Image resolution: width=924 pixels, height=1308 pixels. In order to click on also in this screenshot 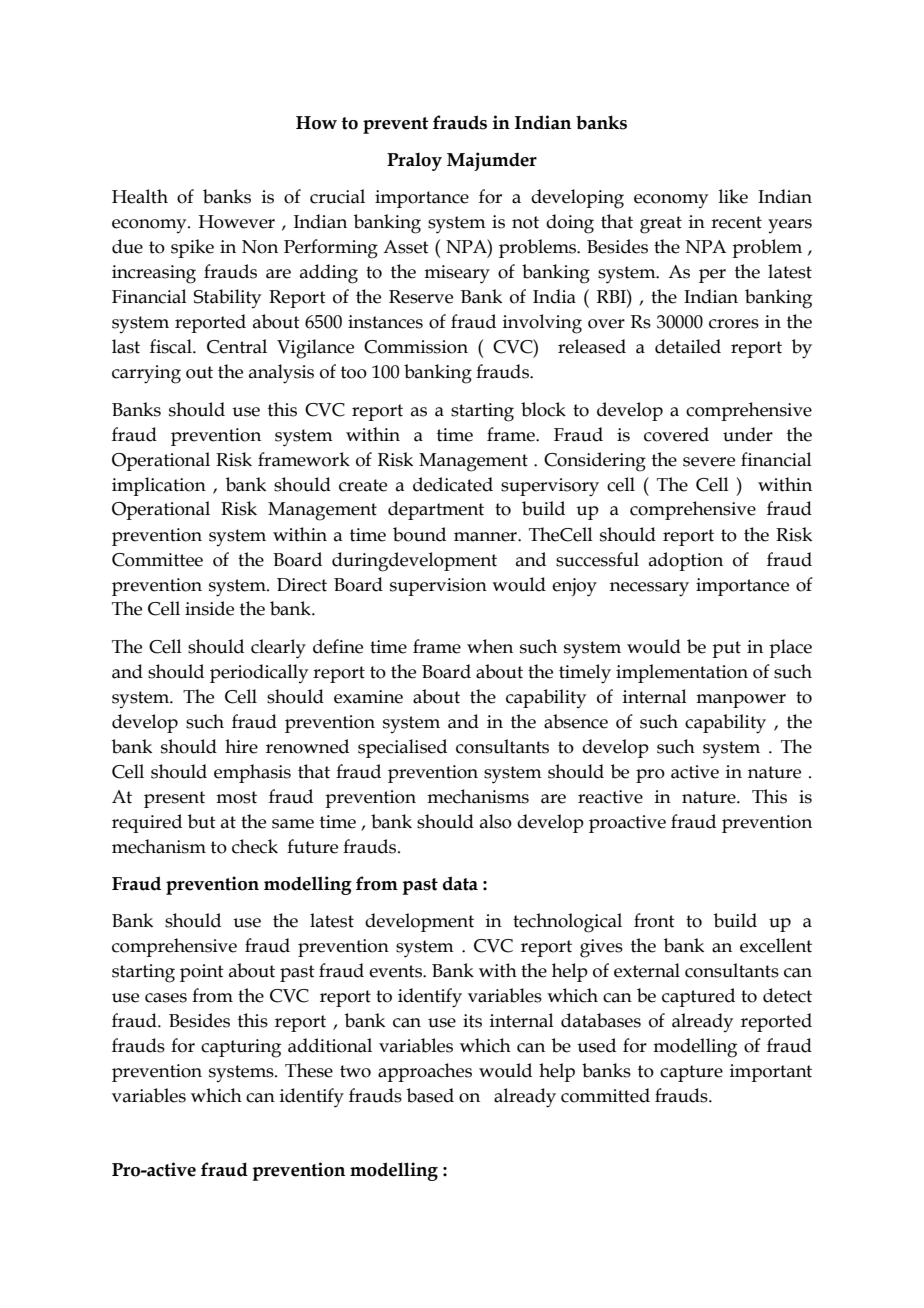, I will do `click(496, 821)`.
